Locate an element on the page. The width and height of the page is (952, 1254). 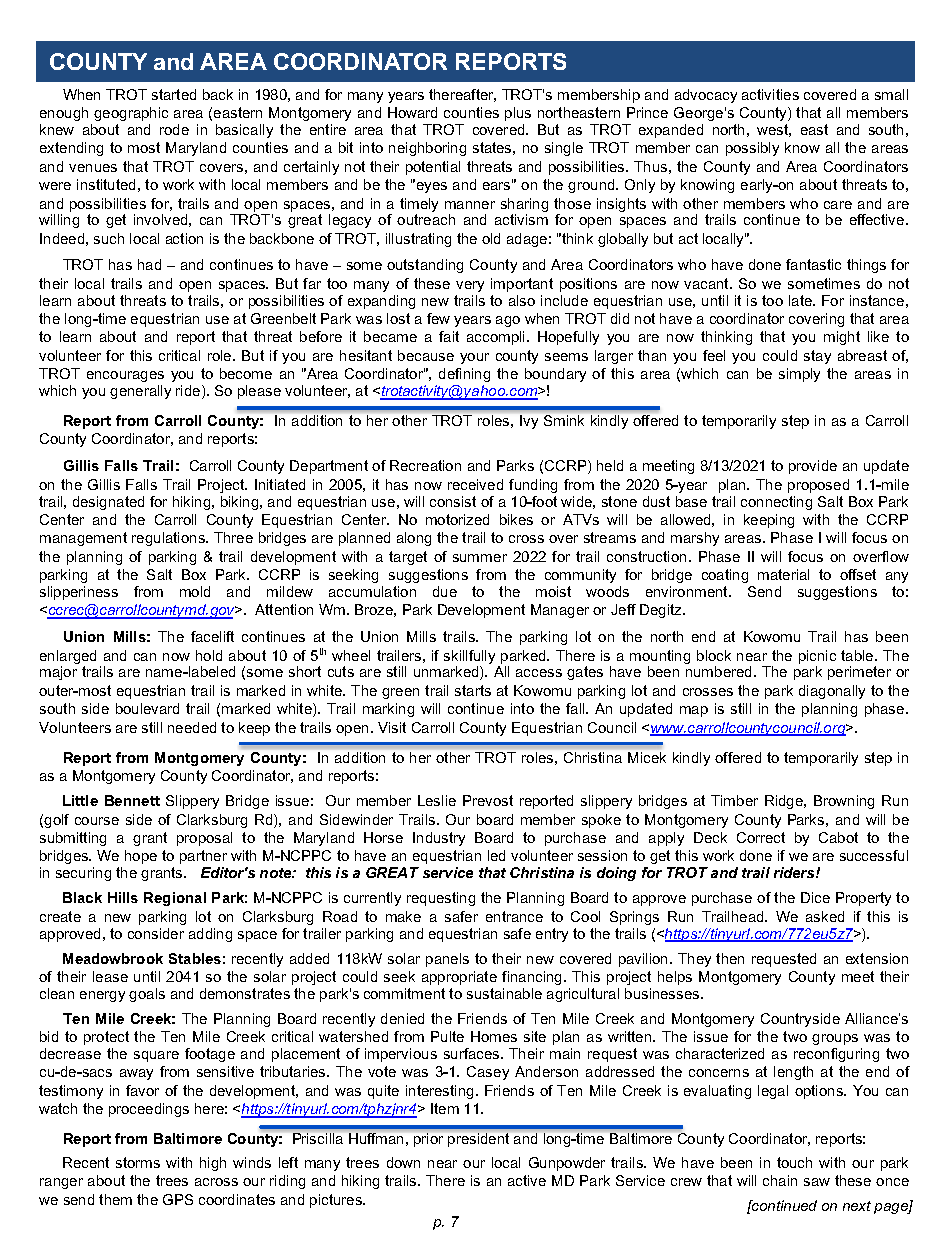
active is located at coordinates (527, 1180).
